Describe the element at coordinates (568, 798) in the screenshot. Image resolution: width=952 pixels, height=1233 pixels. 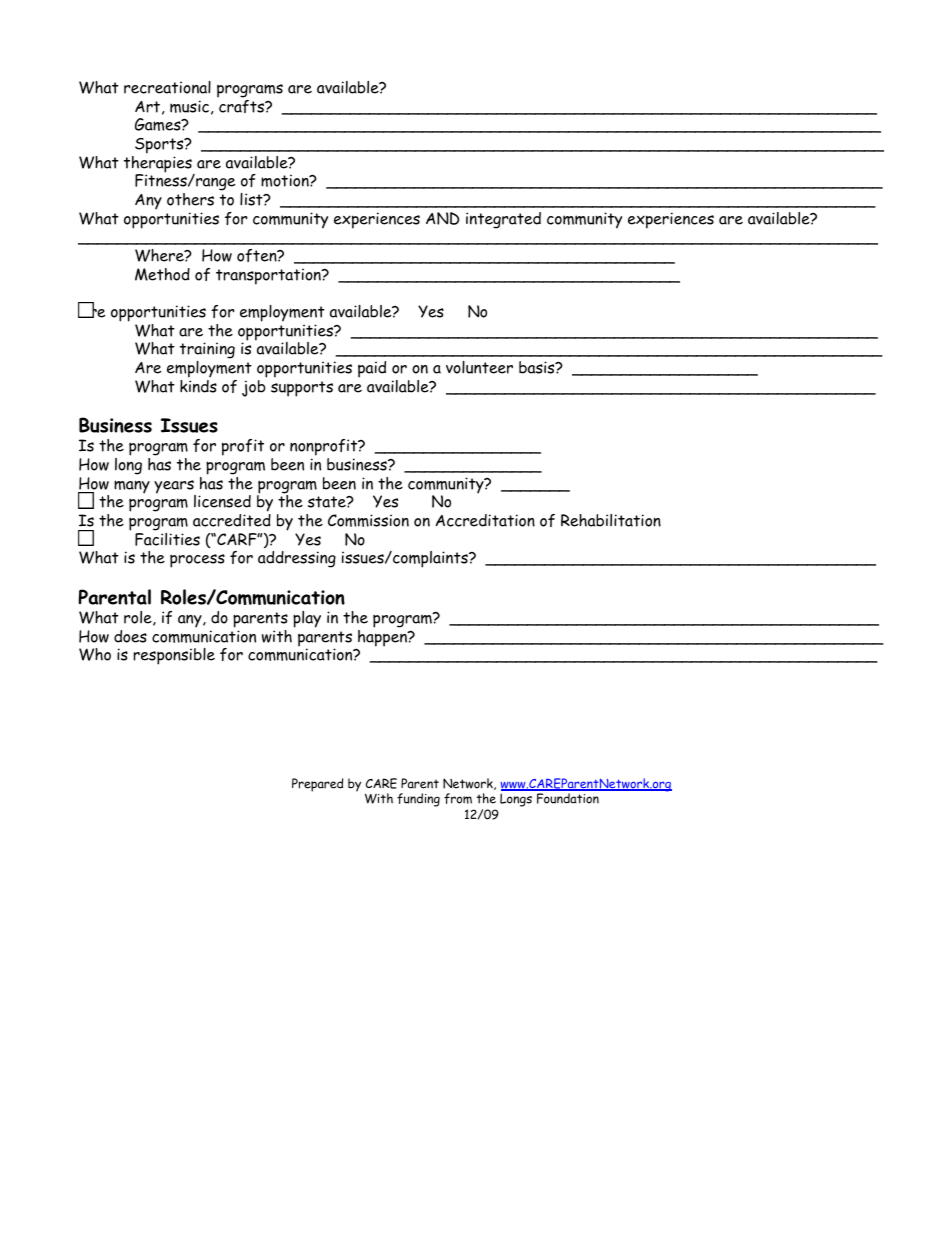
I see `Foundation` at that location.
